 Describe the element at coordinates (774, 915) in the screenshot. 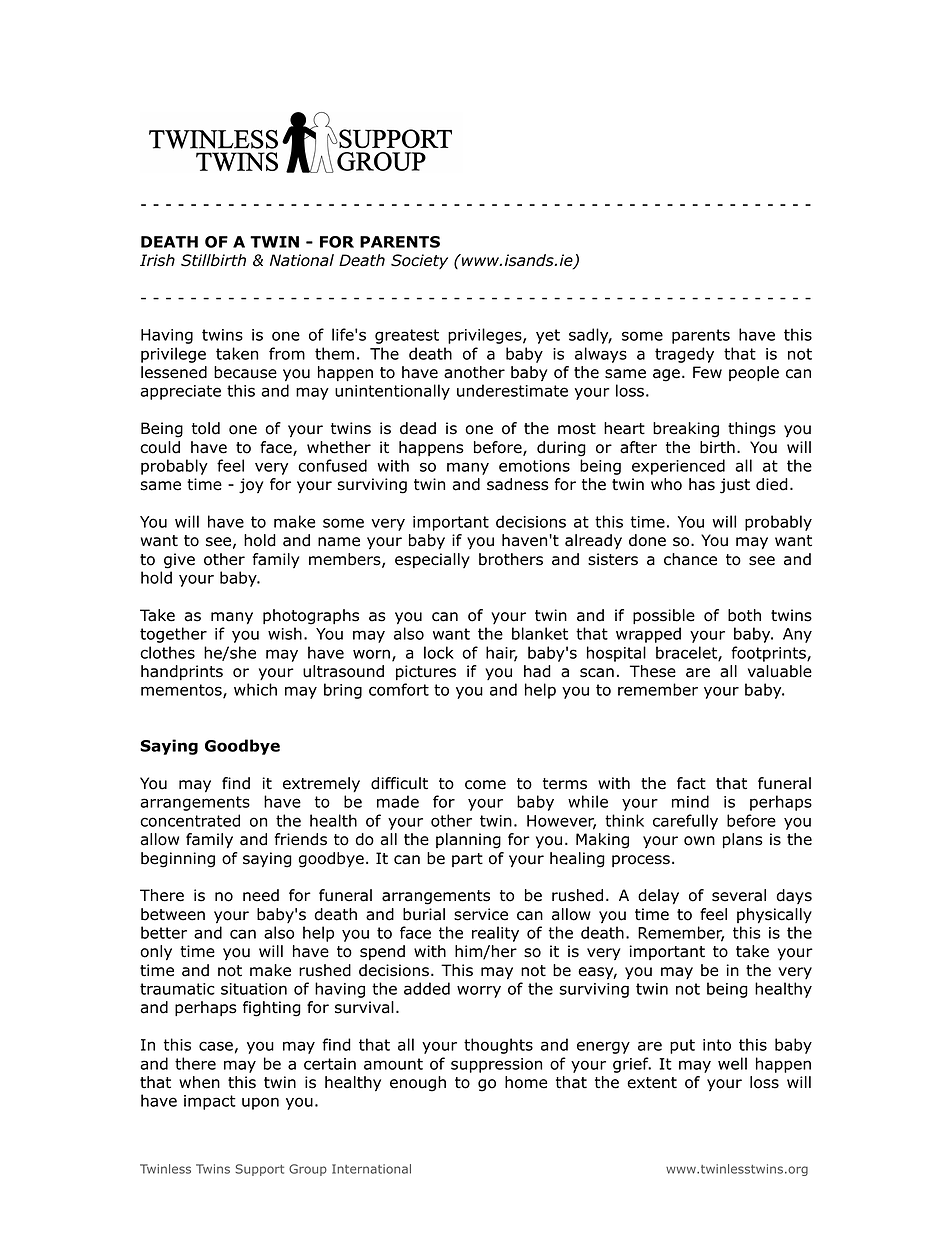

I see `physically` at that location.
